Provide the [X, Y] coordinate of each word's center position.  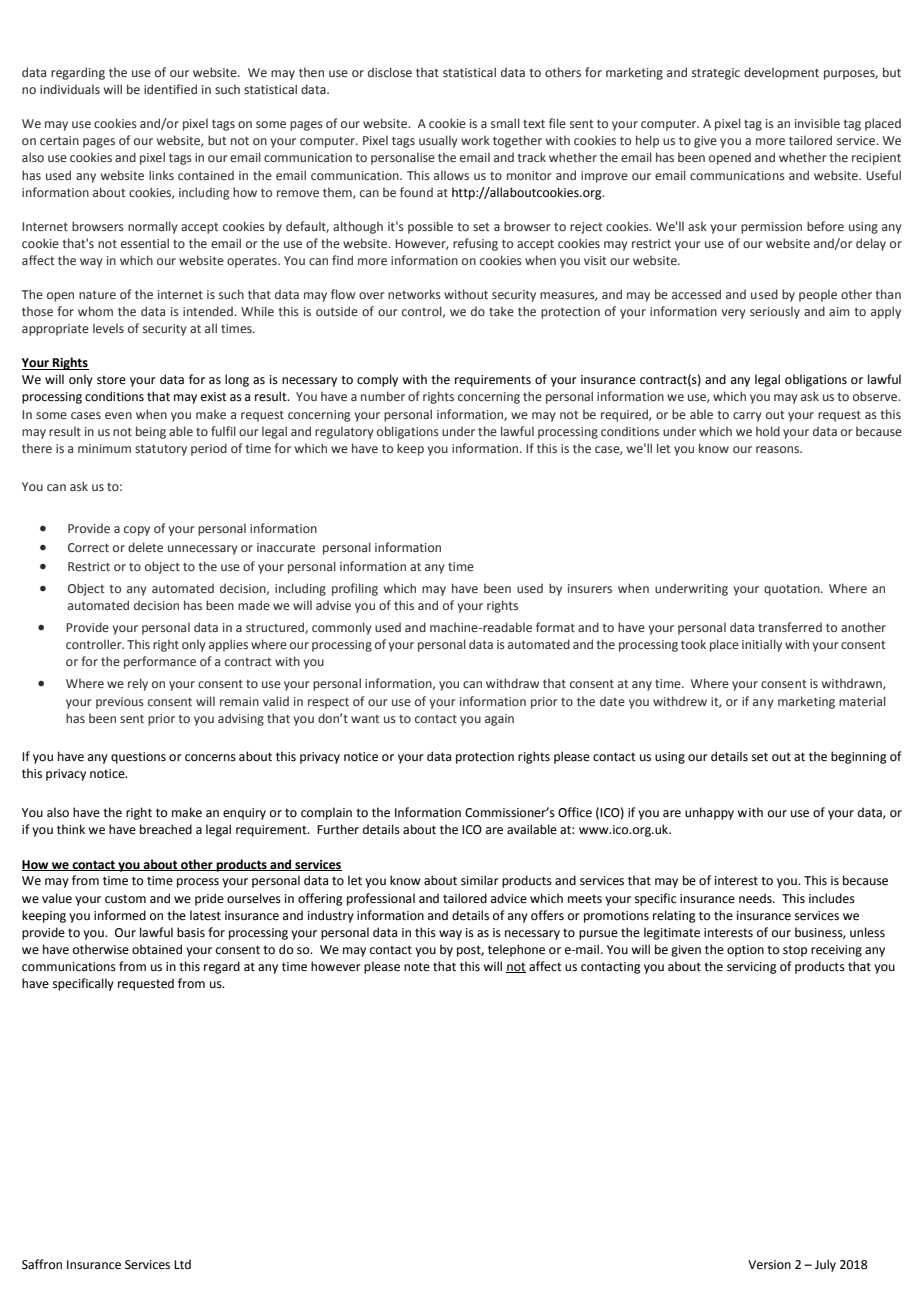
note [417, 967]
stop [795, 951]
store [111, 380]
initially [762, 645]
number [383, 396]
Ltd [182, 1264]
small [505, 123]
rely [138, 684]
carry [747, 417]
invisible [817, 123]
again [499, 720]
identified [170, 89]
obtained [157, 949]
